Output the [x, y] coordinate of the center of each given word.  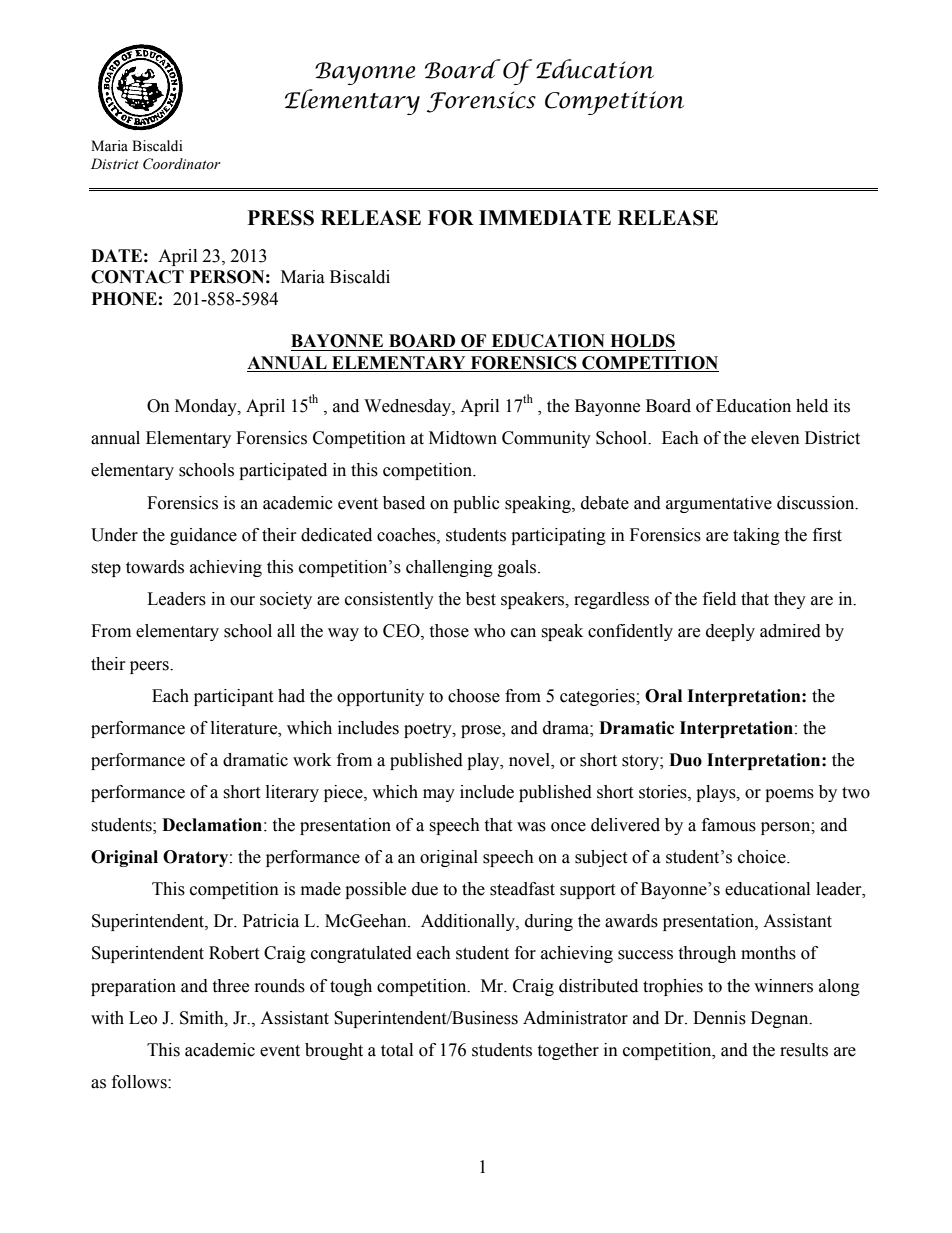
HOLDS [642, 341]
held [812, 406]
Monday [207, 407]
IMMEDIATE [545, 217]
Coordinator [182, 164]
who [489, 631]
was [531, 827]
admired [790, 631]
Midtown [463, 438]
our [242, 601]
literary [292, 793]
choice [763, 857]
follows [140, 1082]
